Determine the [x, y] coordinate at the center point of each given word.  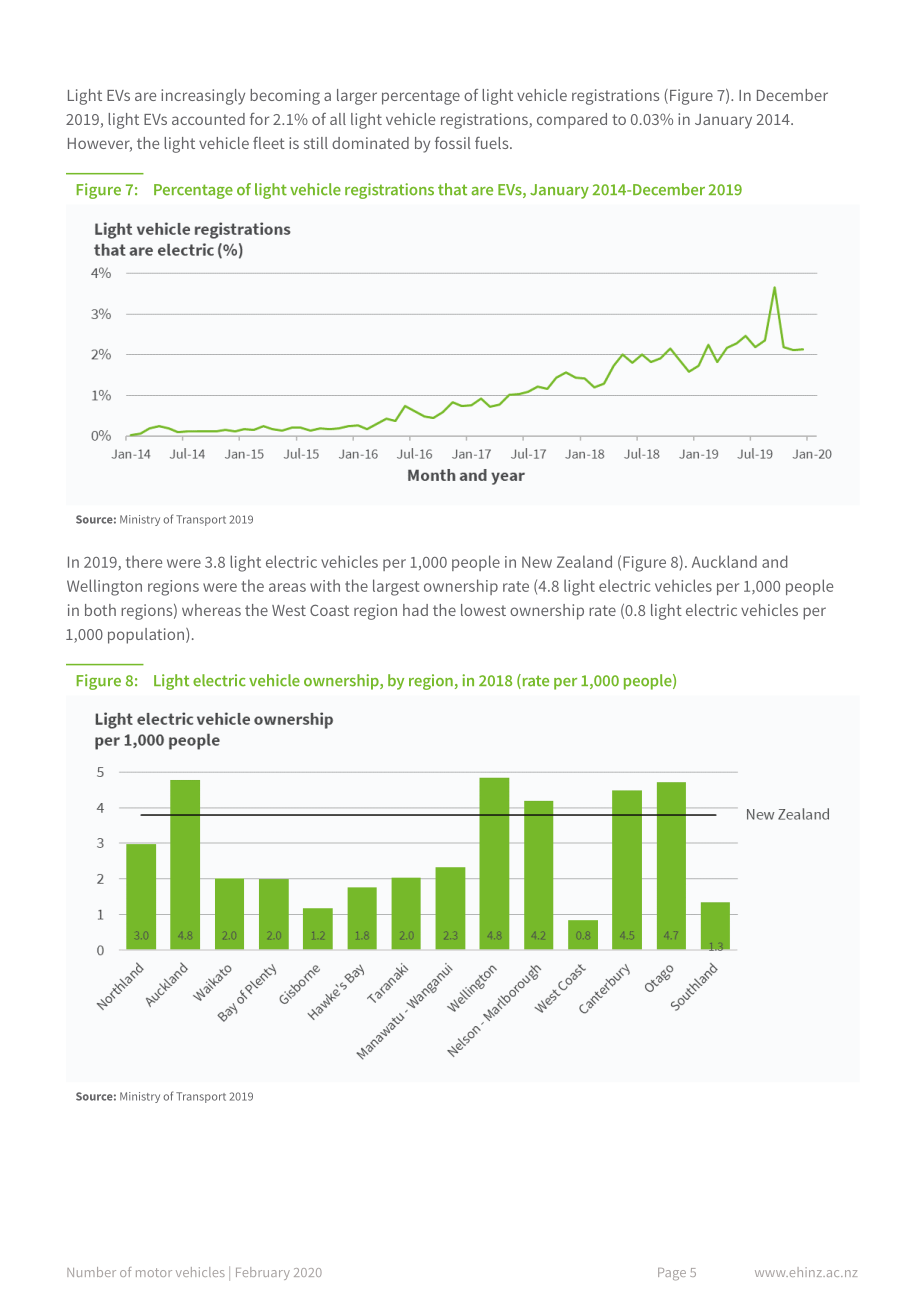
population [147, 636]
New [537, 562]
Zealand [584, 561]
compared [572, 121]
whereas [211, 610]
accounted [208, 119]
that [452, 189]
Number [91, 1272]
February [263, 1273]
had [415, 610]
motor [154, 1272]
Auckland [724, 561]
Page [672, 1274]
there [144, 561]
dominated [370, 143]
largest [396, 587]
